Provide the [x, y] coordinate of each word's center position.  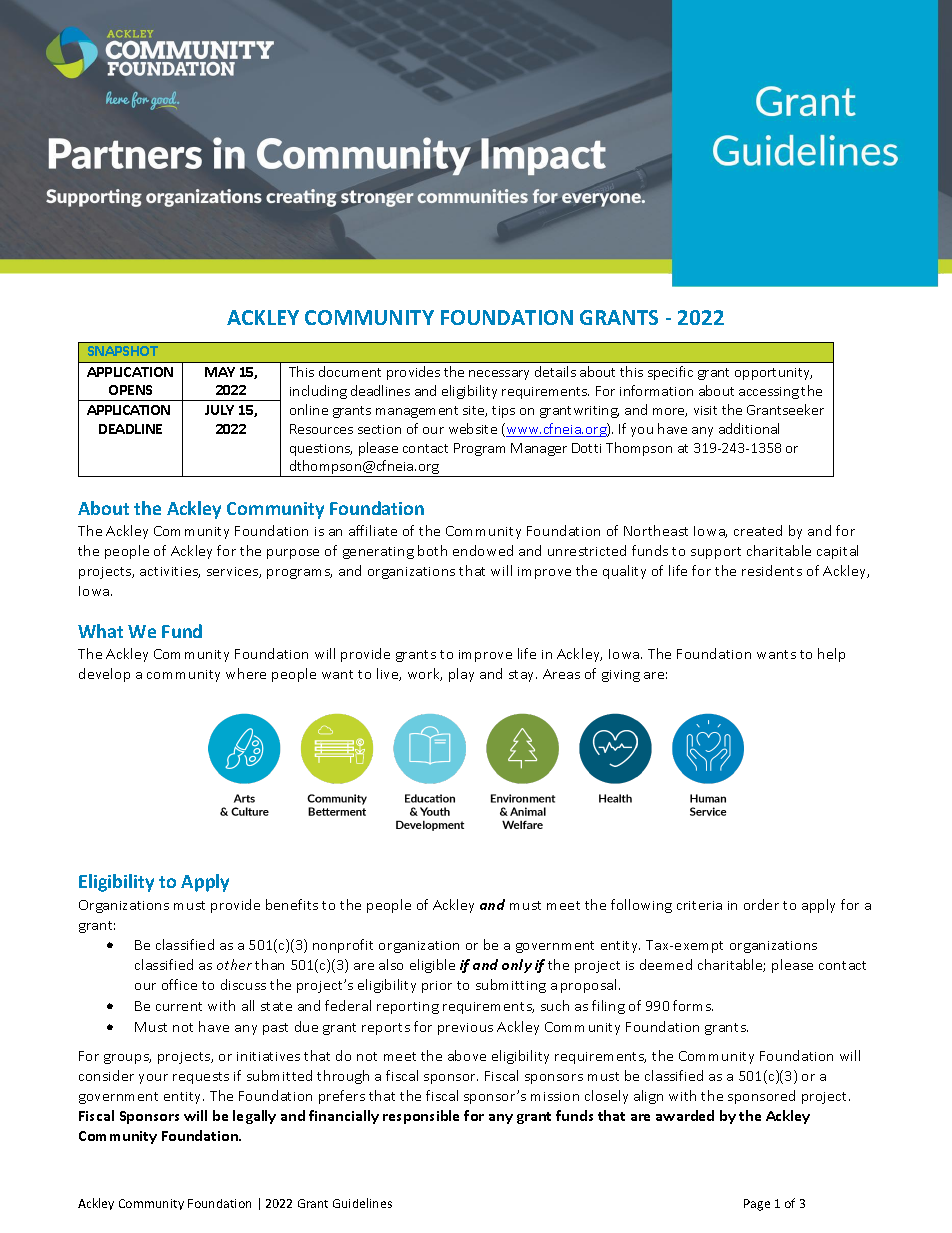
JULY [219, 410]
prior [437, 987]
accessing [769, 393]
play [461, 675]
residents [772, 570]
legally [254, 1117]
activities [170, 572]
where [246, 673]
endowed [483, 550]
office [179, 984]
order [761, 904]
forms [693, 1005]
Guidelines [362, 1203]
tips [503, 412]
